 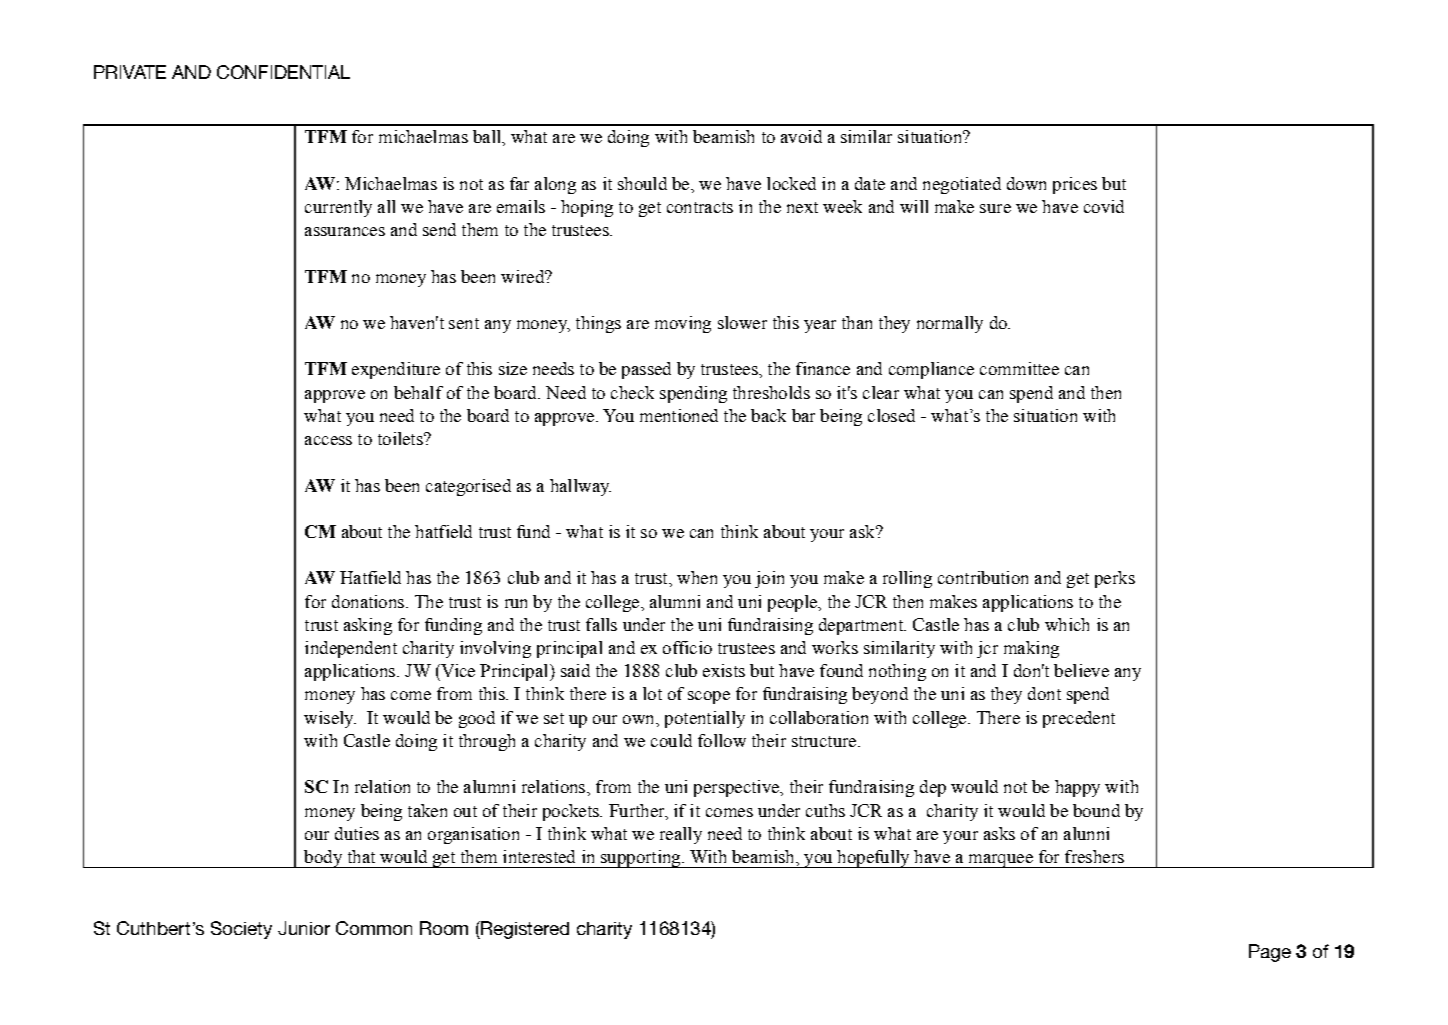 I want to click on avoid, so click(x=801, y=136).
